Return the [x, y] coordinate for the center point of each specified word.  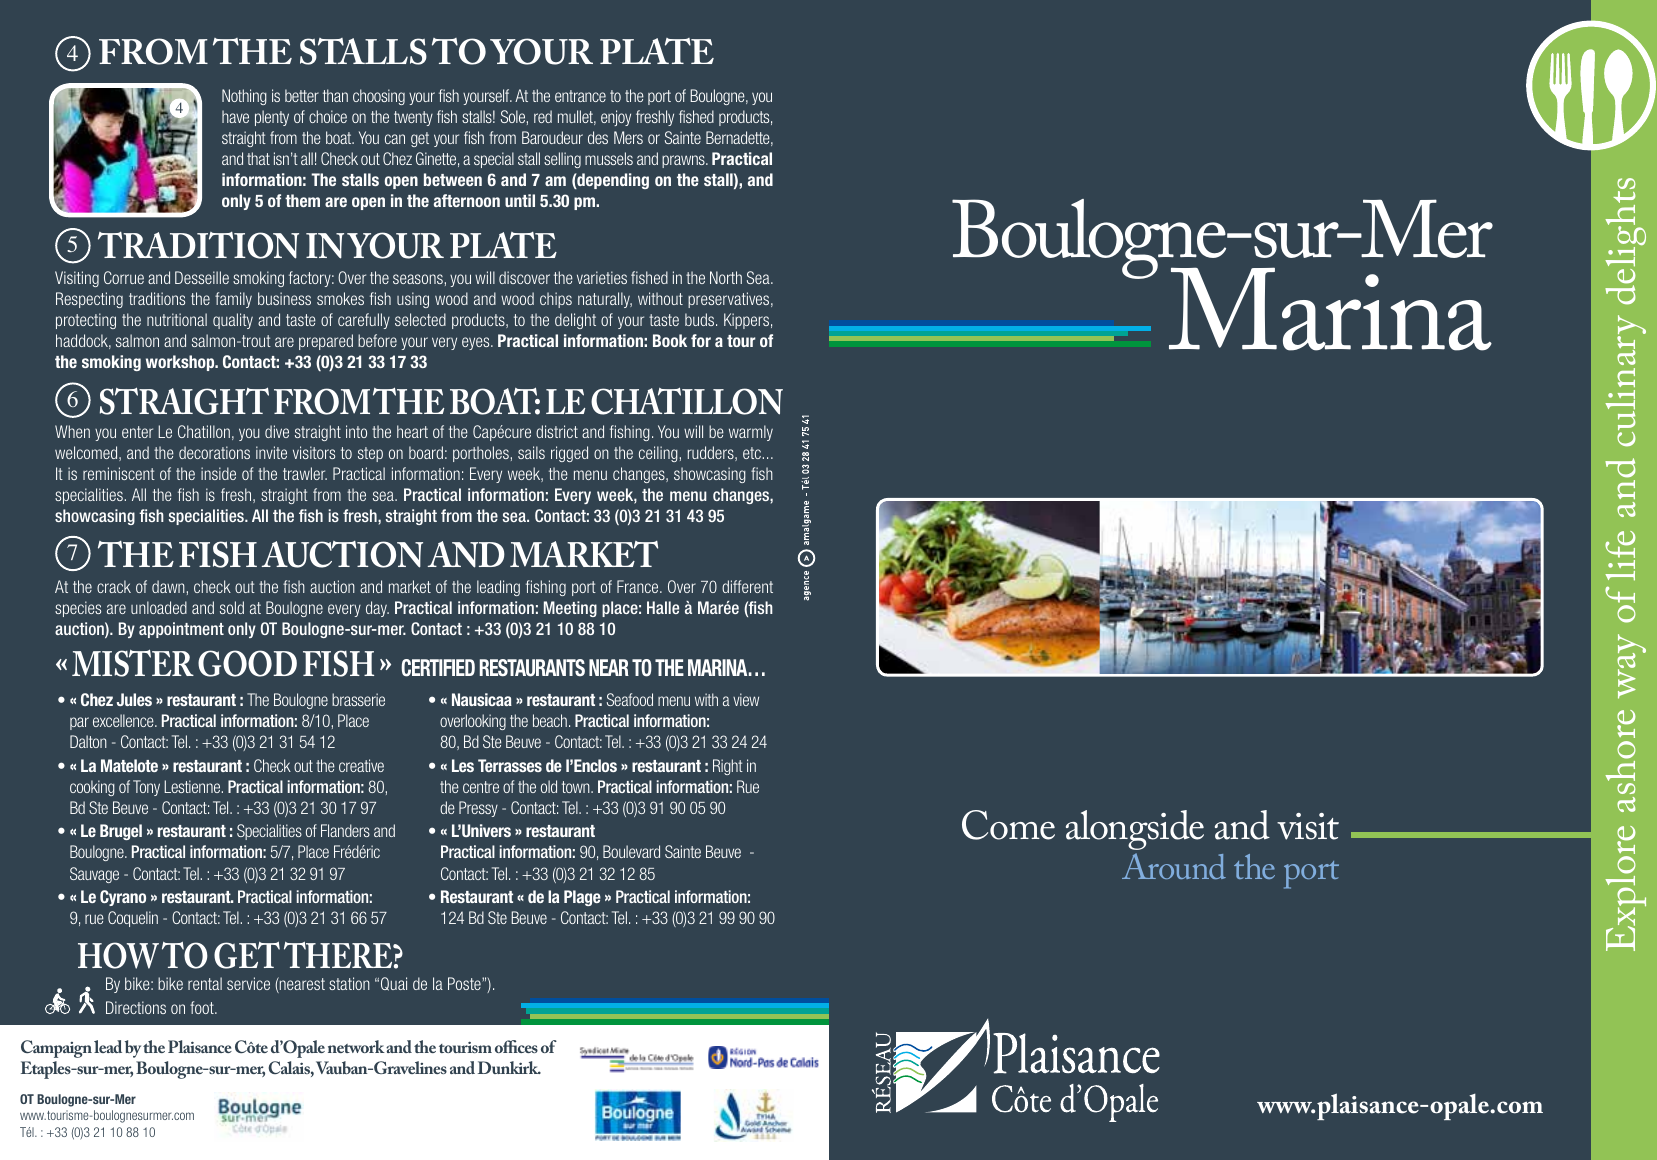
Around [1174, 866]
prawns [684, 161]
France [639, 586]
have [235, 116]
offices [516, 1046]
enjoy [616, 118]
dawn [168, 586]
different [747, 586]
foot [203, 1007]
